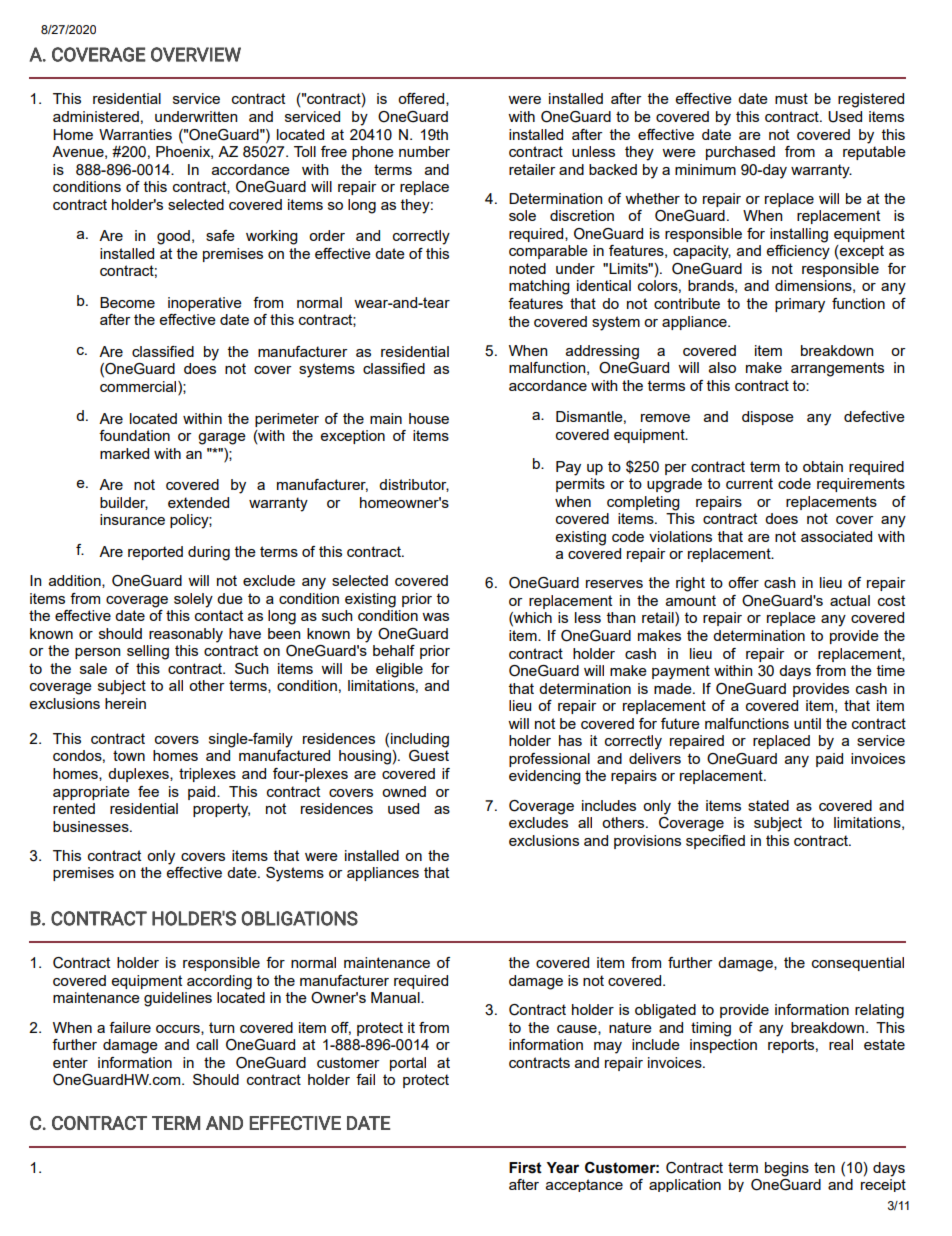 This screenshot has width=952, height=1236. What do you see at coordinates (139, 388) in the screenshot?
I see `commercial` at bounding box center [139, 388].
